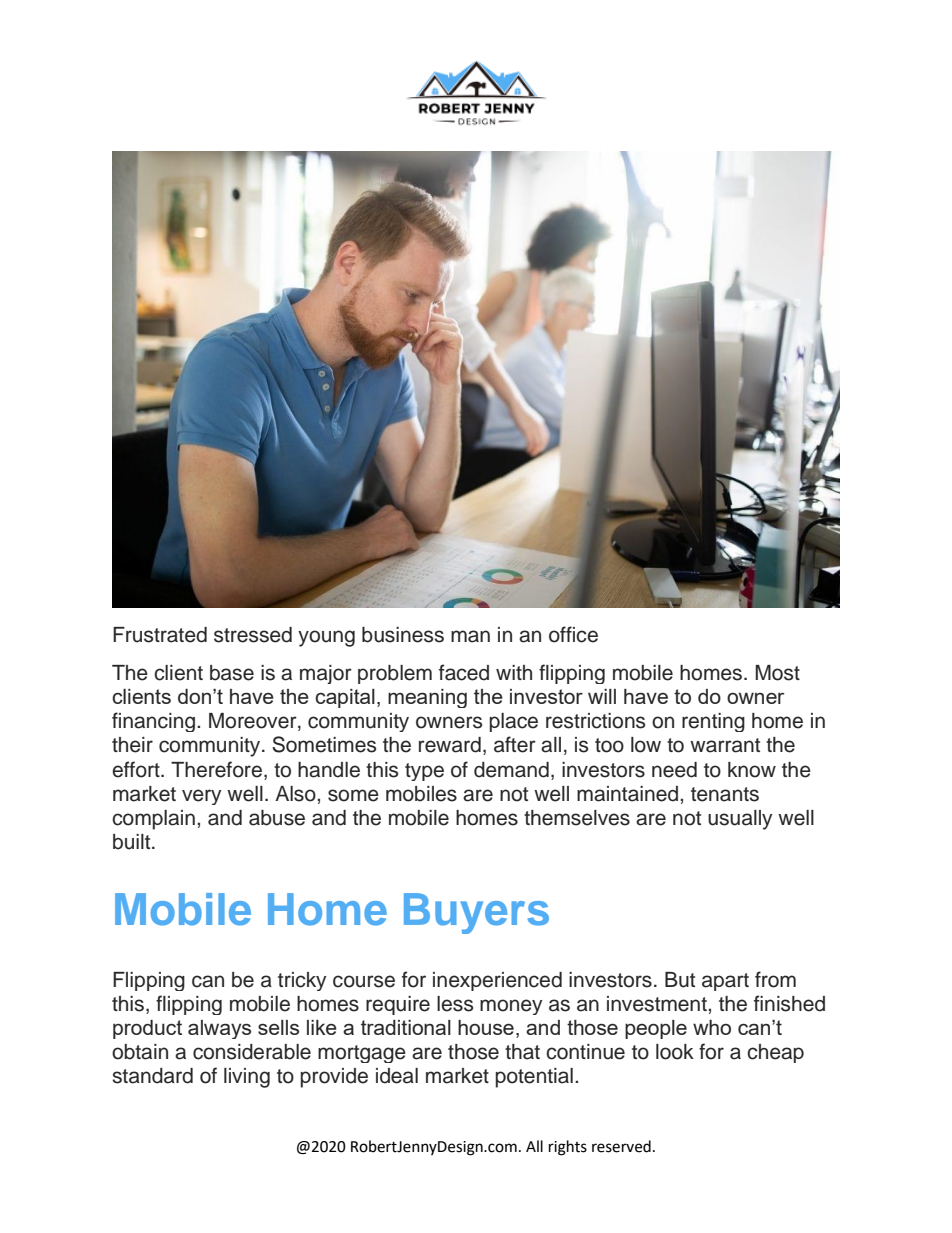 The height and width of the screenshot is (1233, 952). What do you see at coordinates (568, 1148) in the screenshot?
I see `rights` at bounding box center [568, 1148].
